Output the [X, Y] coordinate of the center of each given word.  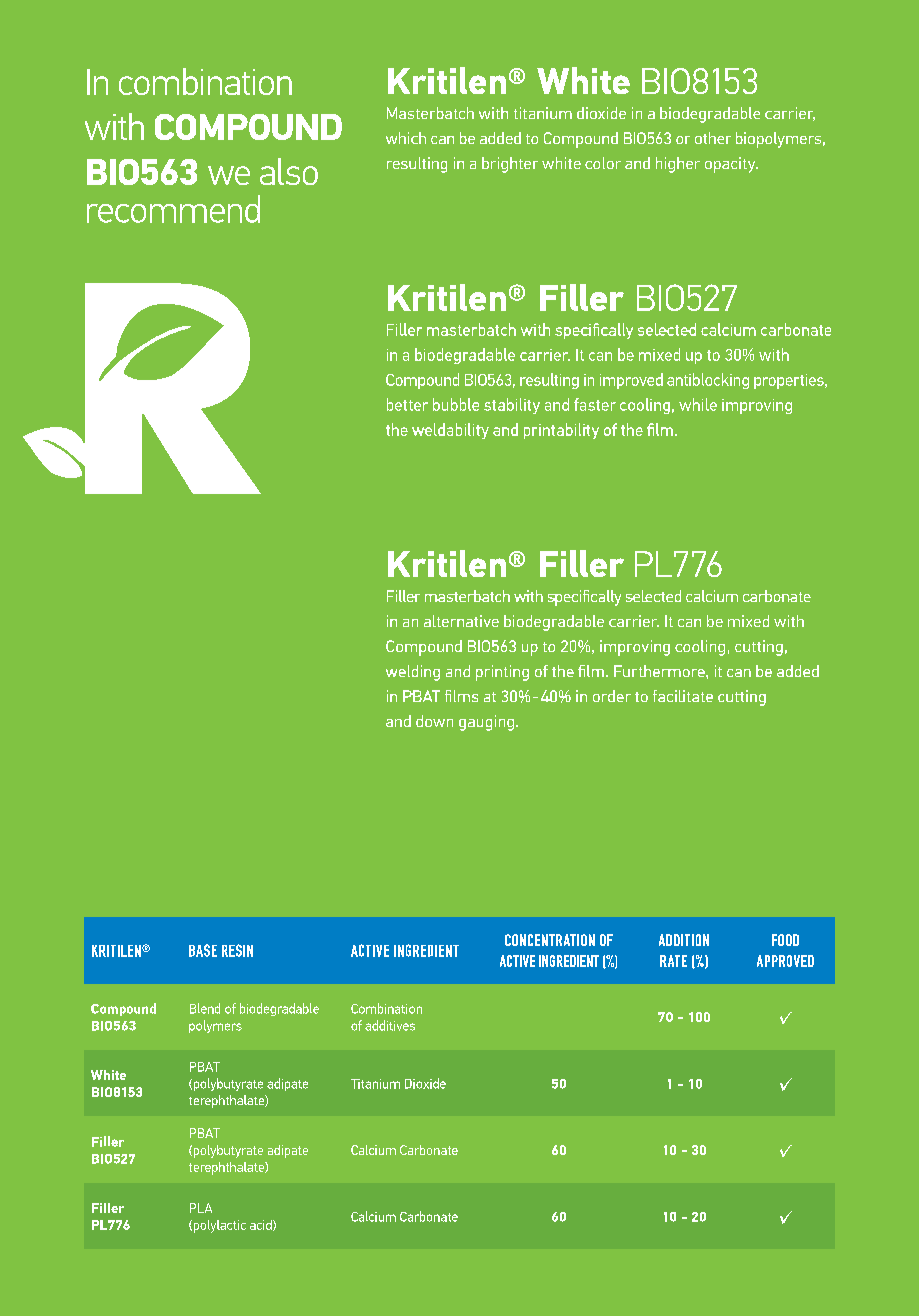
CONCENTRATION [550, 940]
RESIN [237, 950]
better [407, 404]
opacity [731, 165]
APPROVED [785, 961]
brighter [510, 165]
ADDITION [684, 940]
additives [390, 1025]
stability [512, 406]
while [698, 404]
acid [262, 1225]
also [289, 171]
